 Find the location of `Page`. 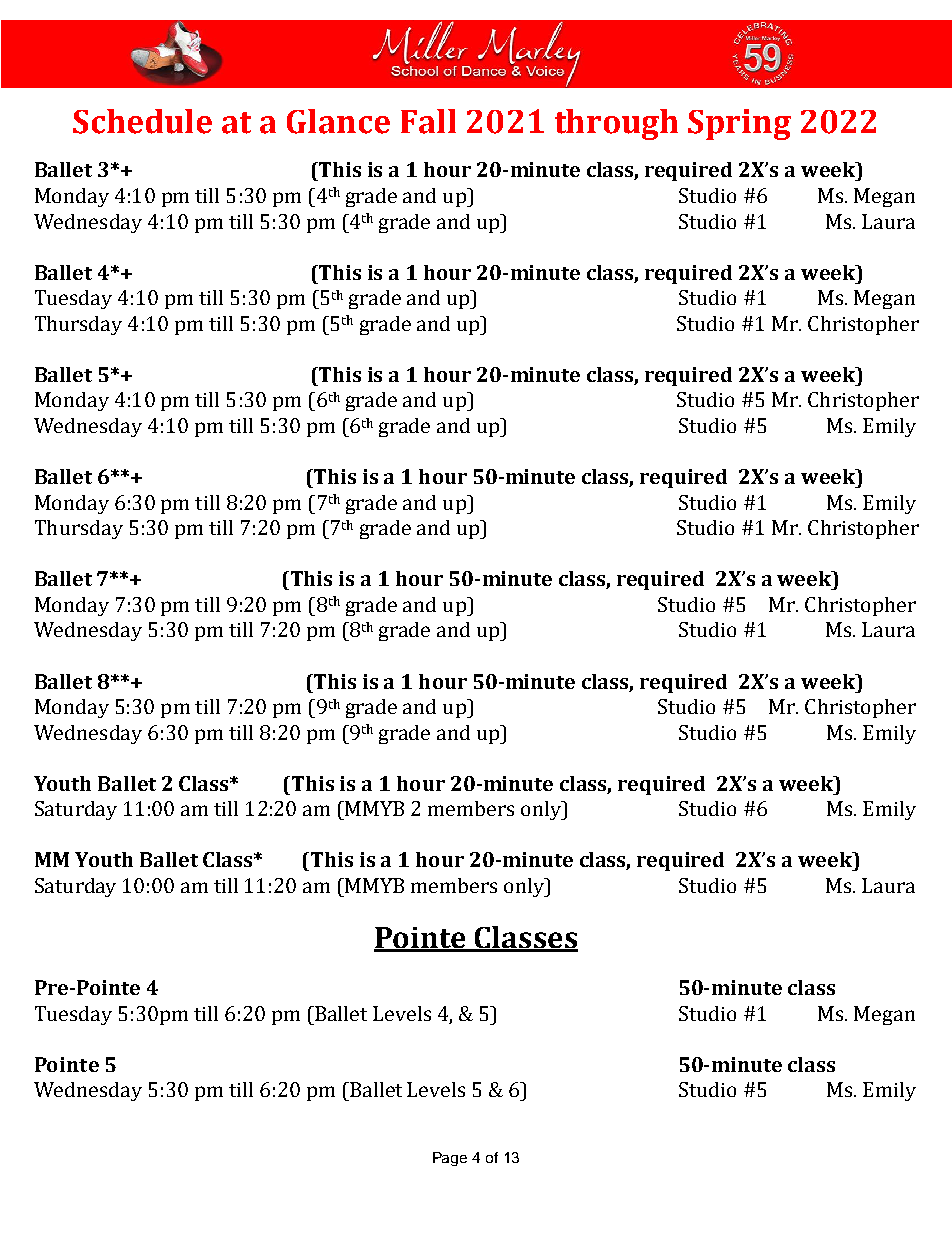

Page is located at coordinates (450, 1159).
